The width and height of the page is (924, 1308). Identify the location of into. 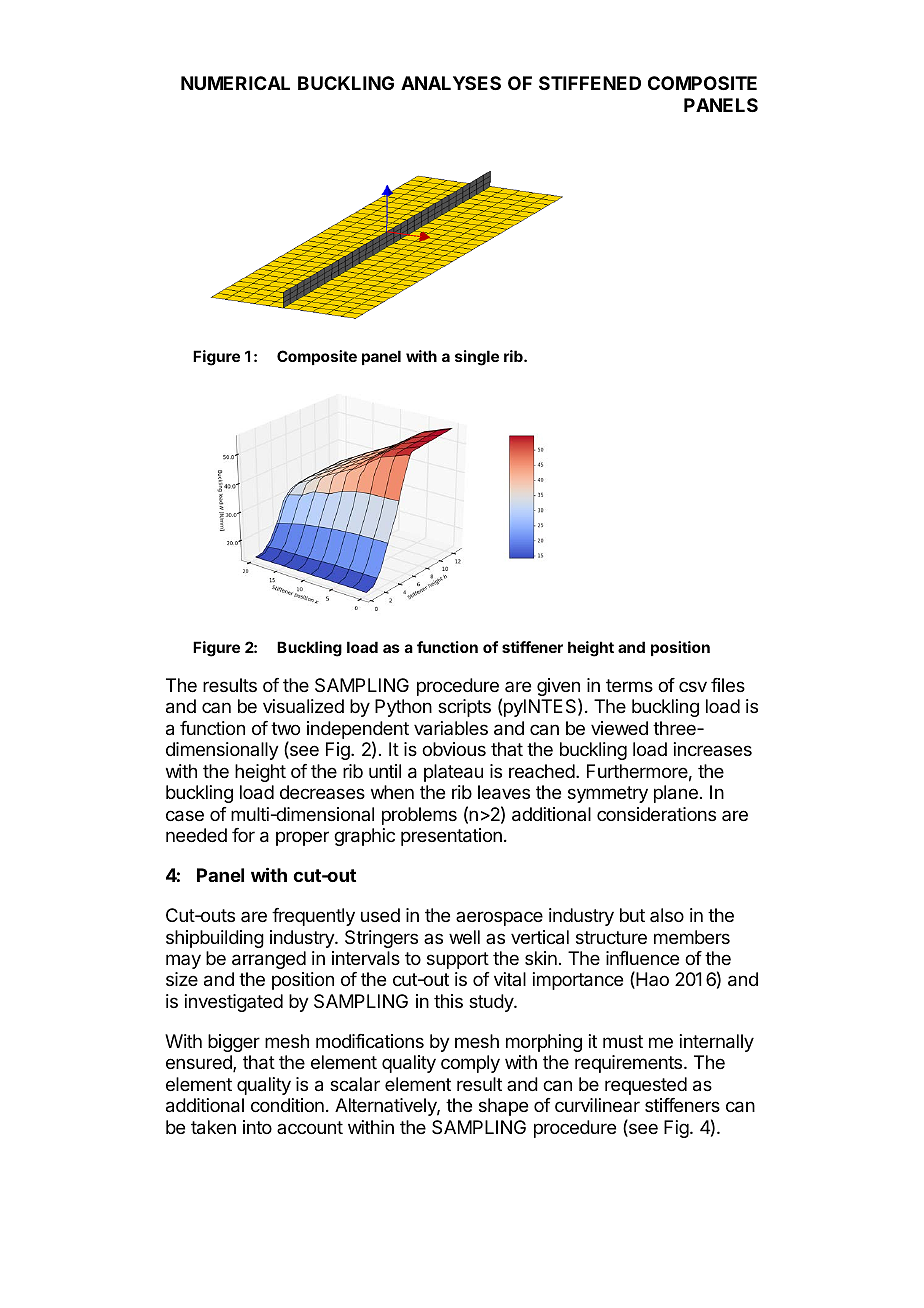
(257, 1127).
